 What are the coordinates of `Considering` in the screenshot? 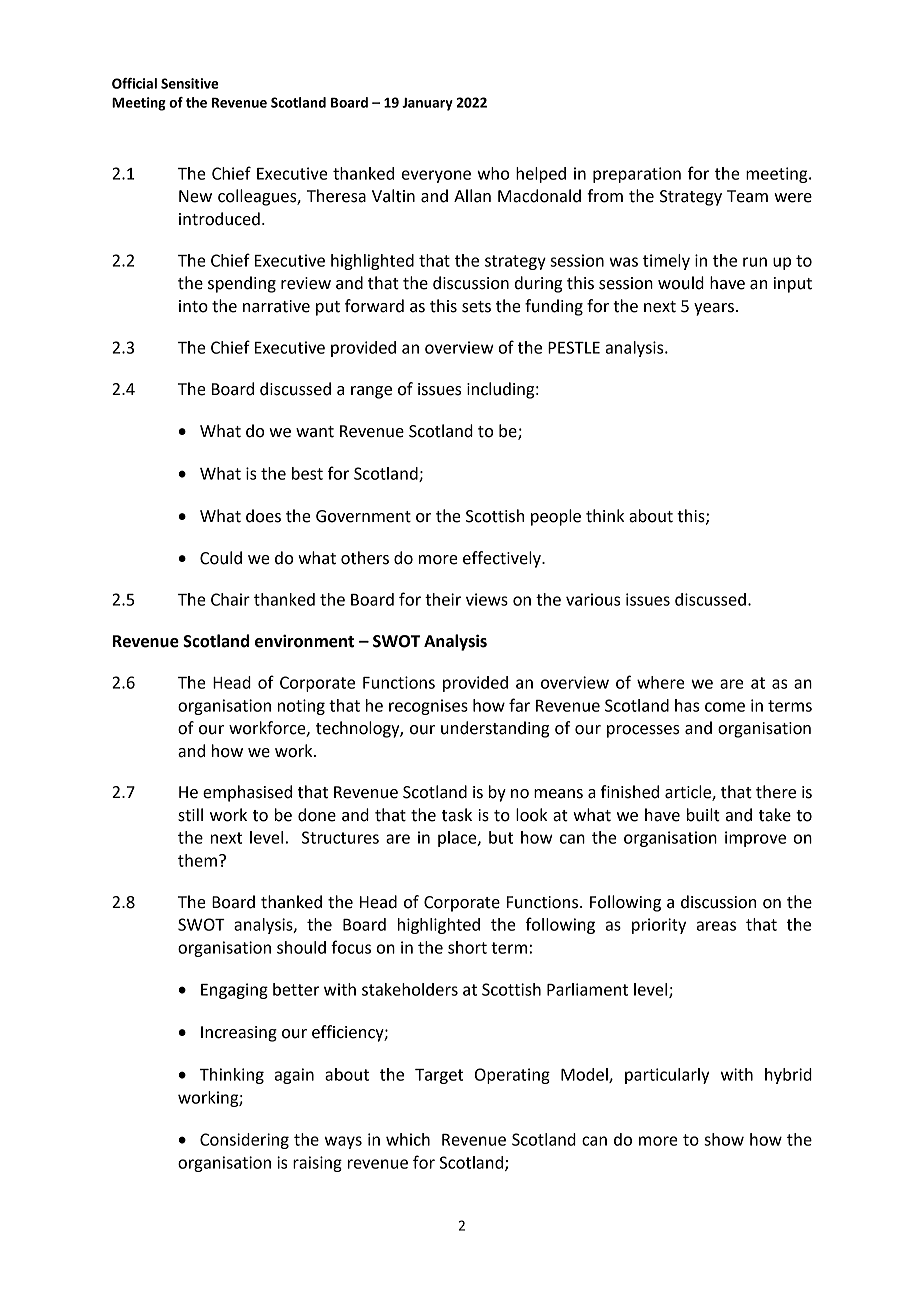 It's located at (244, 1141).
